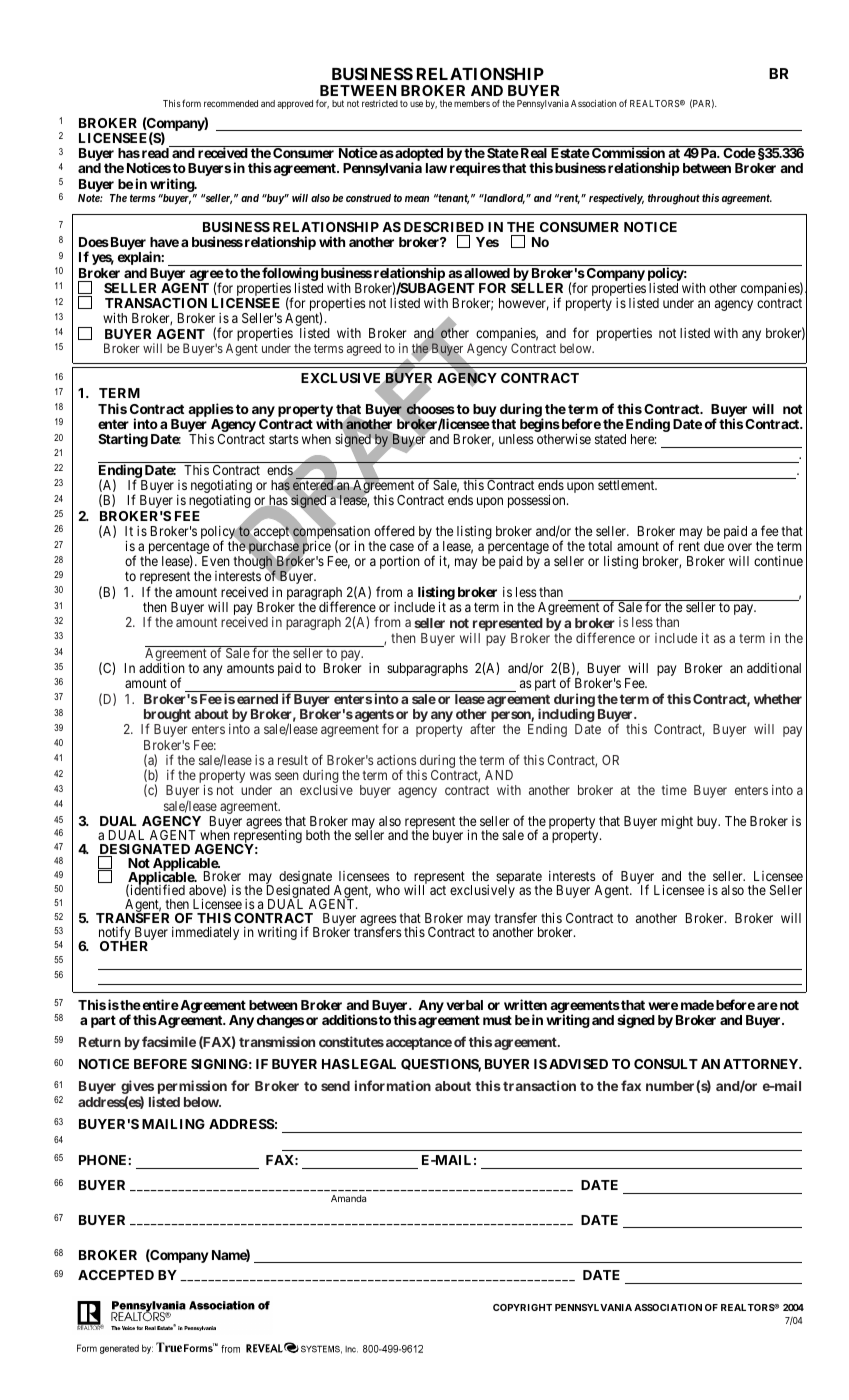 This screenshot has height=1400, width=849. I want to click on whether, so click(778, 699).
